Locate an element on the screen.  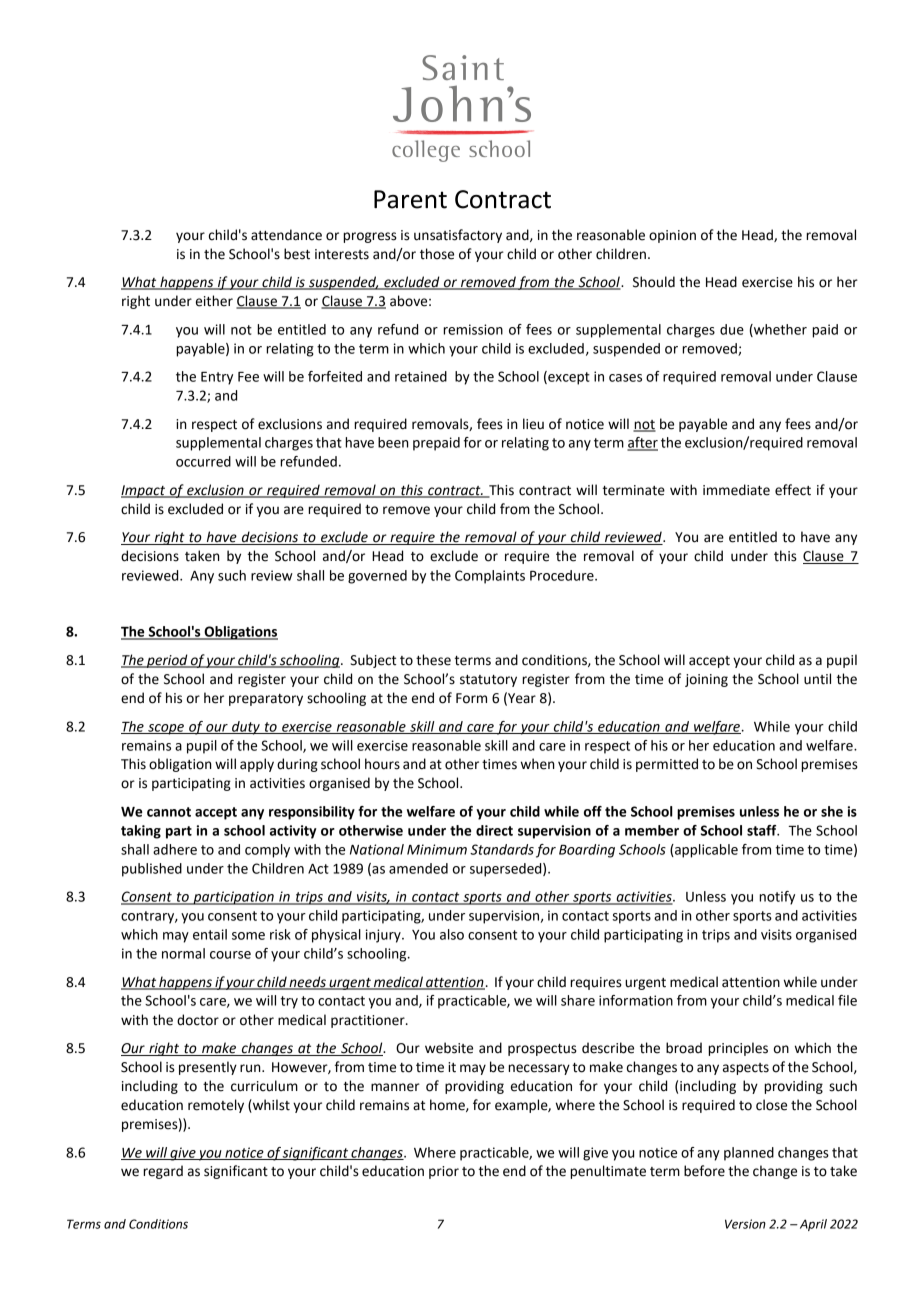
regard is located at coordinates (163, 1172).
